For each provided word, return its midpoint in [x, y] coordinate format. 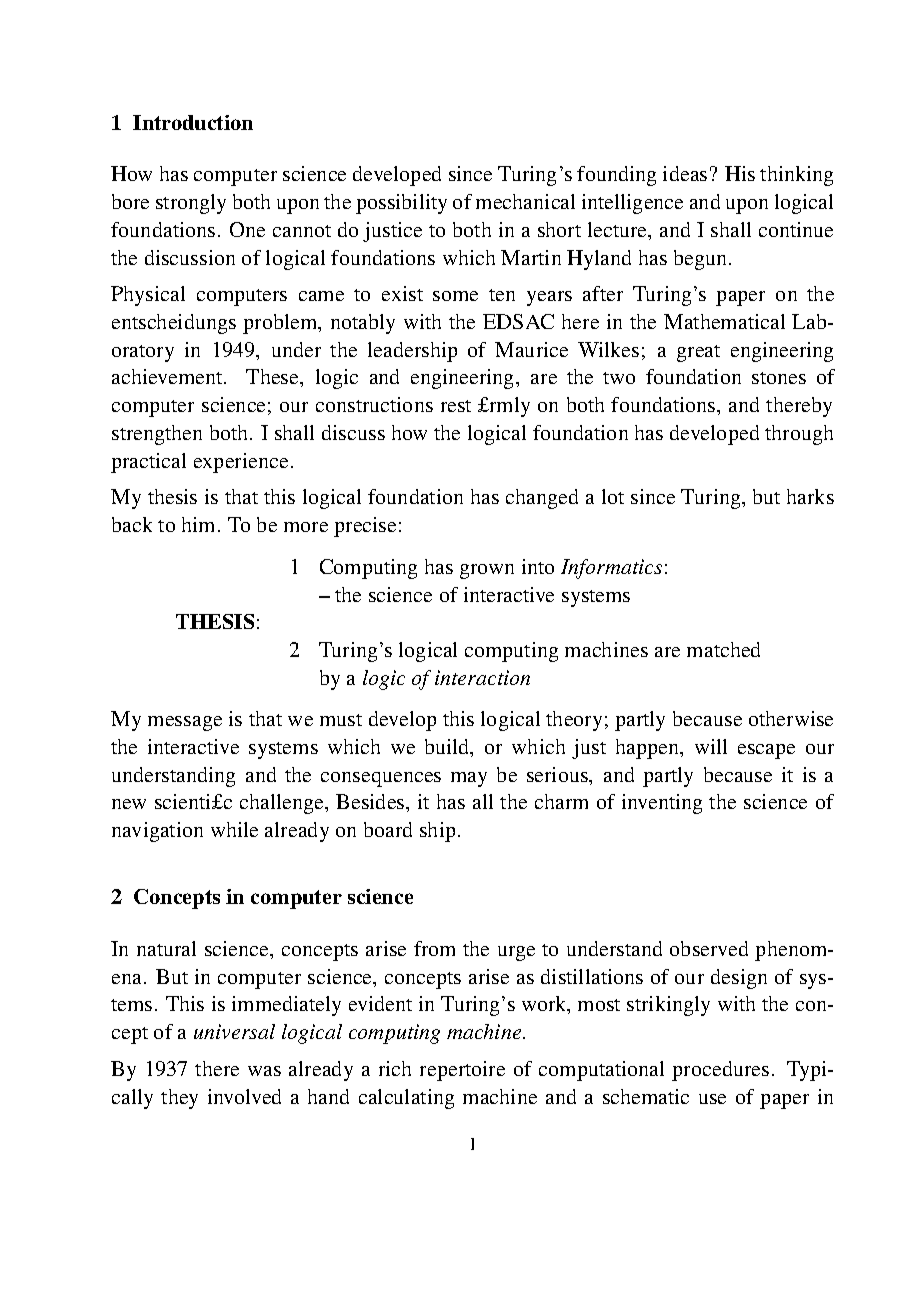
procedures [720, 1071]
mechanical [525, 201]
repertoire [462, 1071]
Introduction [193, 122]
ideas [685, 173]
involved [244, 1096]
